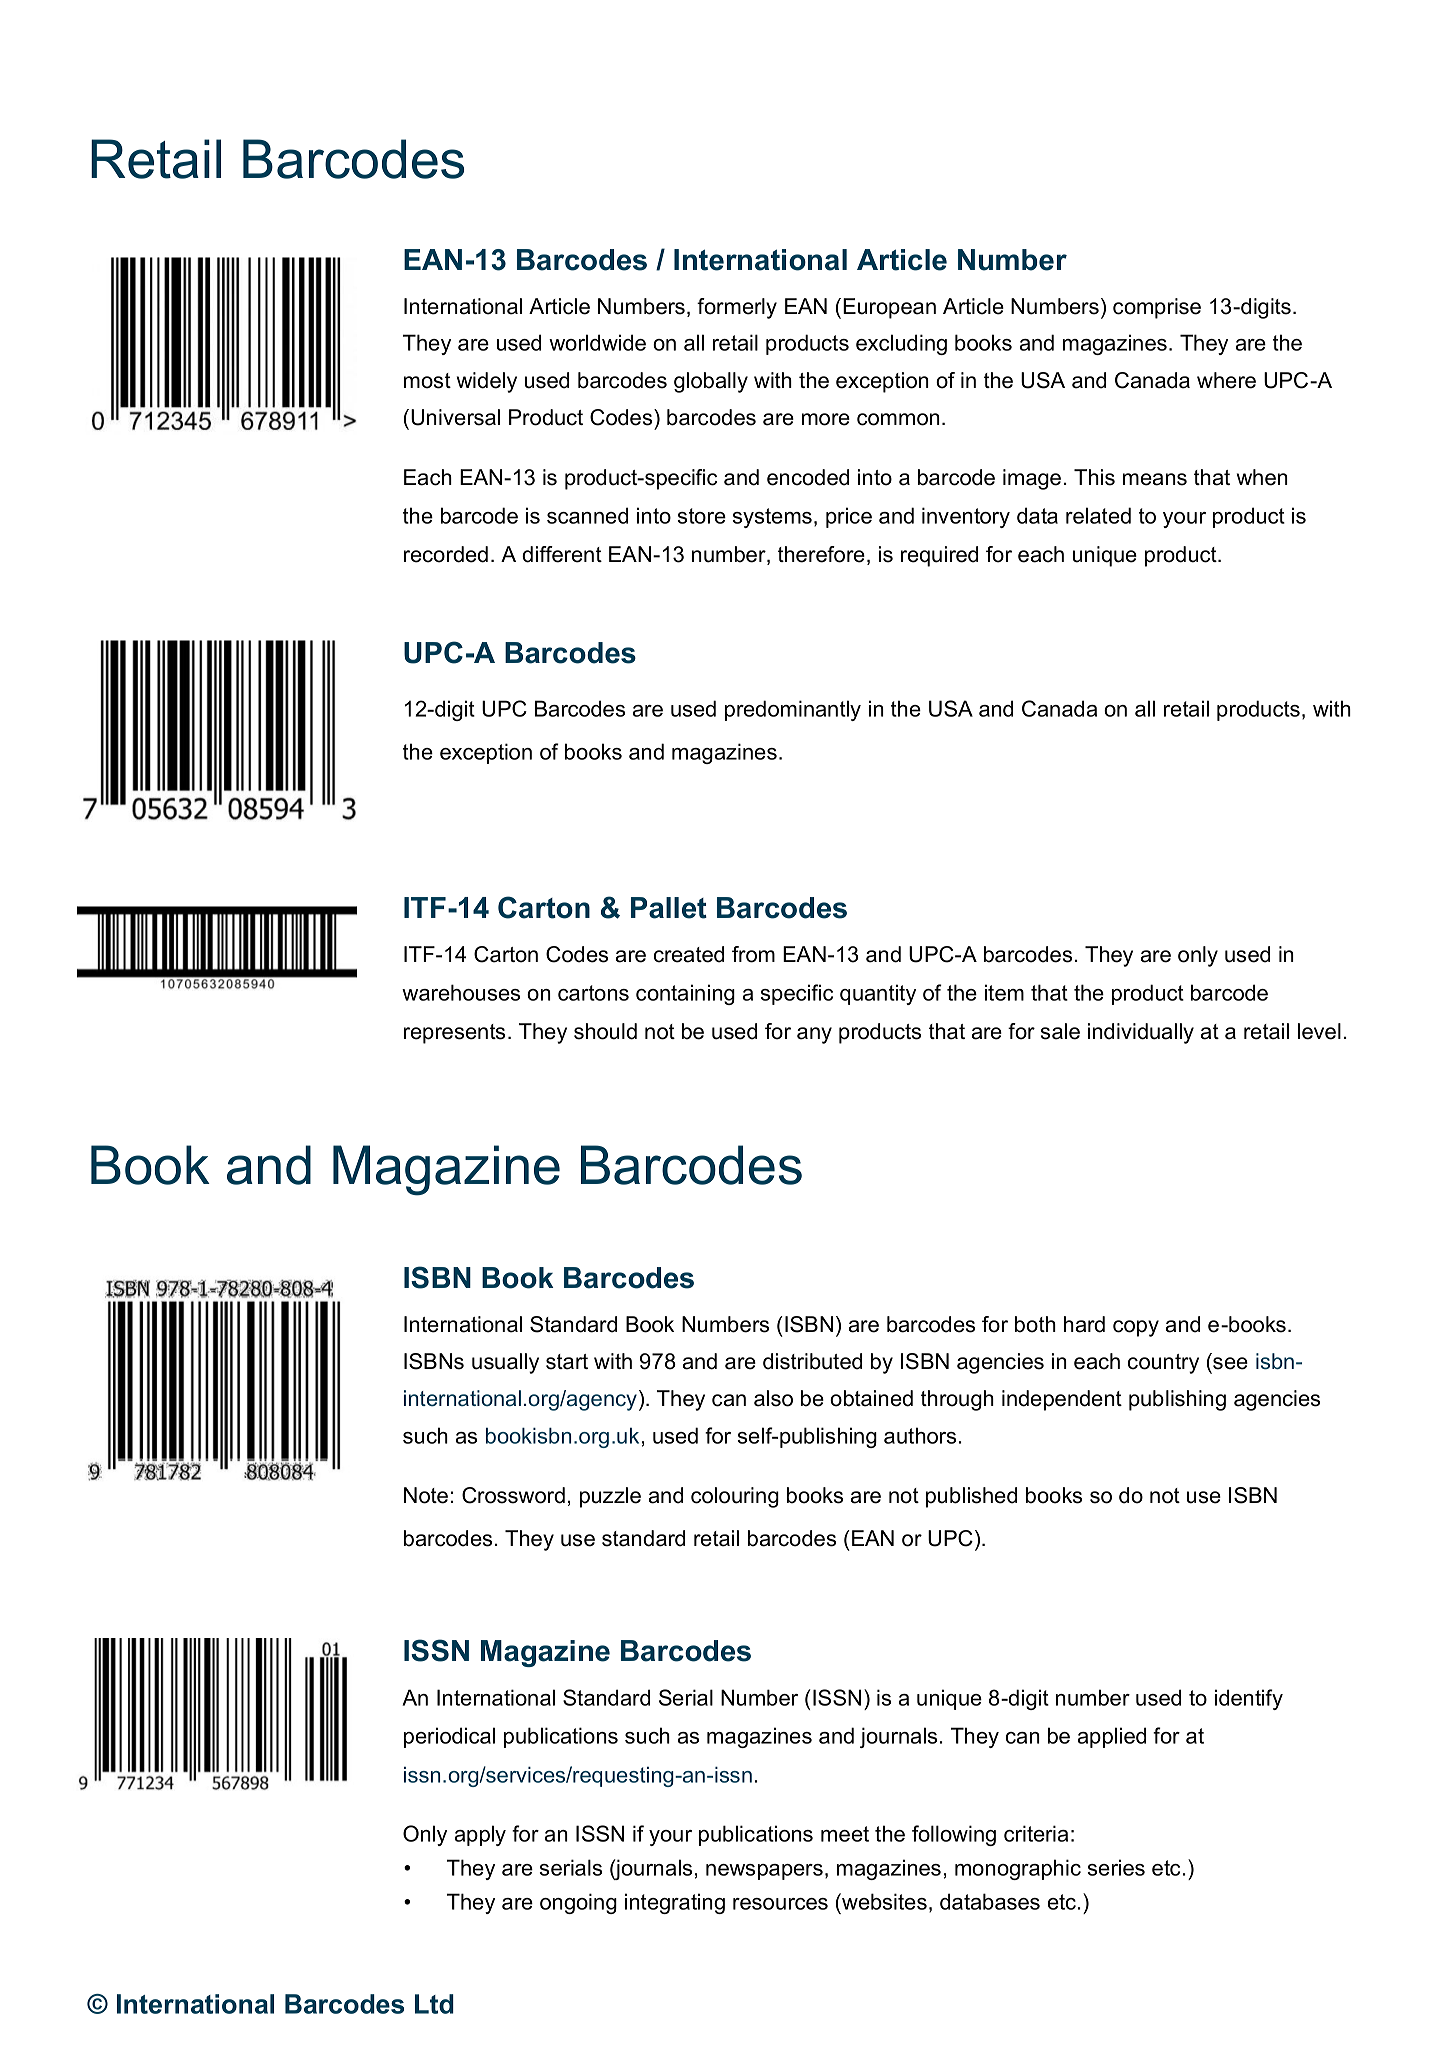 This screenshot has width=1452, height=2055. What do you see at coordinates (814, 1035) in the screenshot?
I see `any` at bounding box center [814, 1035].
